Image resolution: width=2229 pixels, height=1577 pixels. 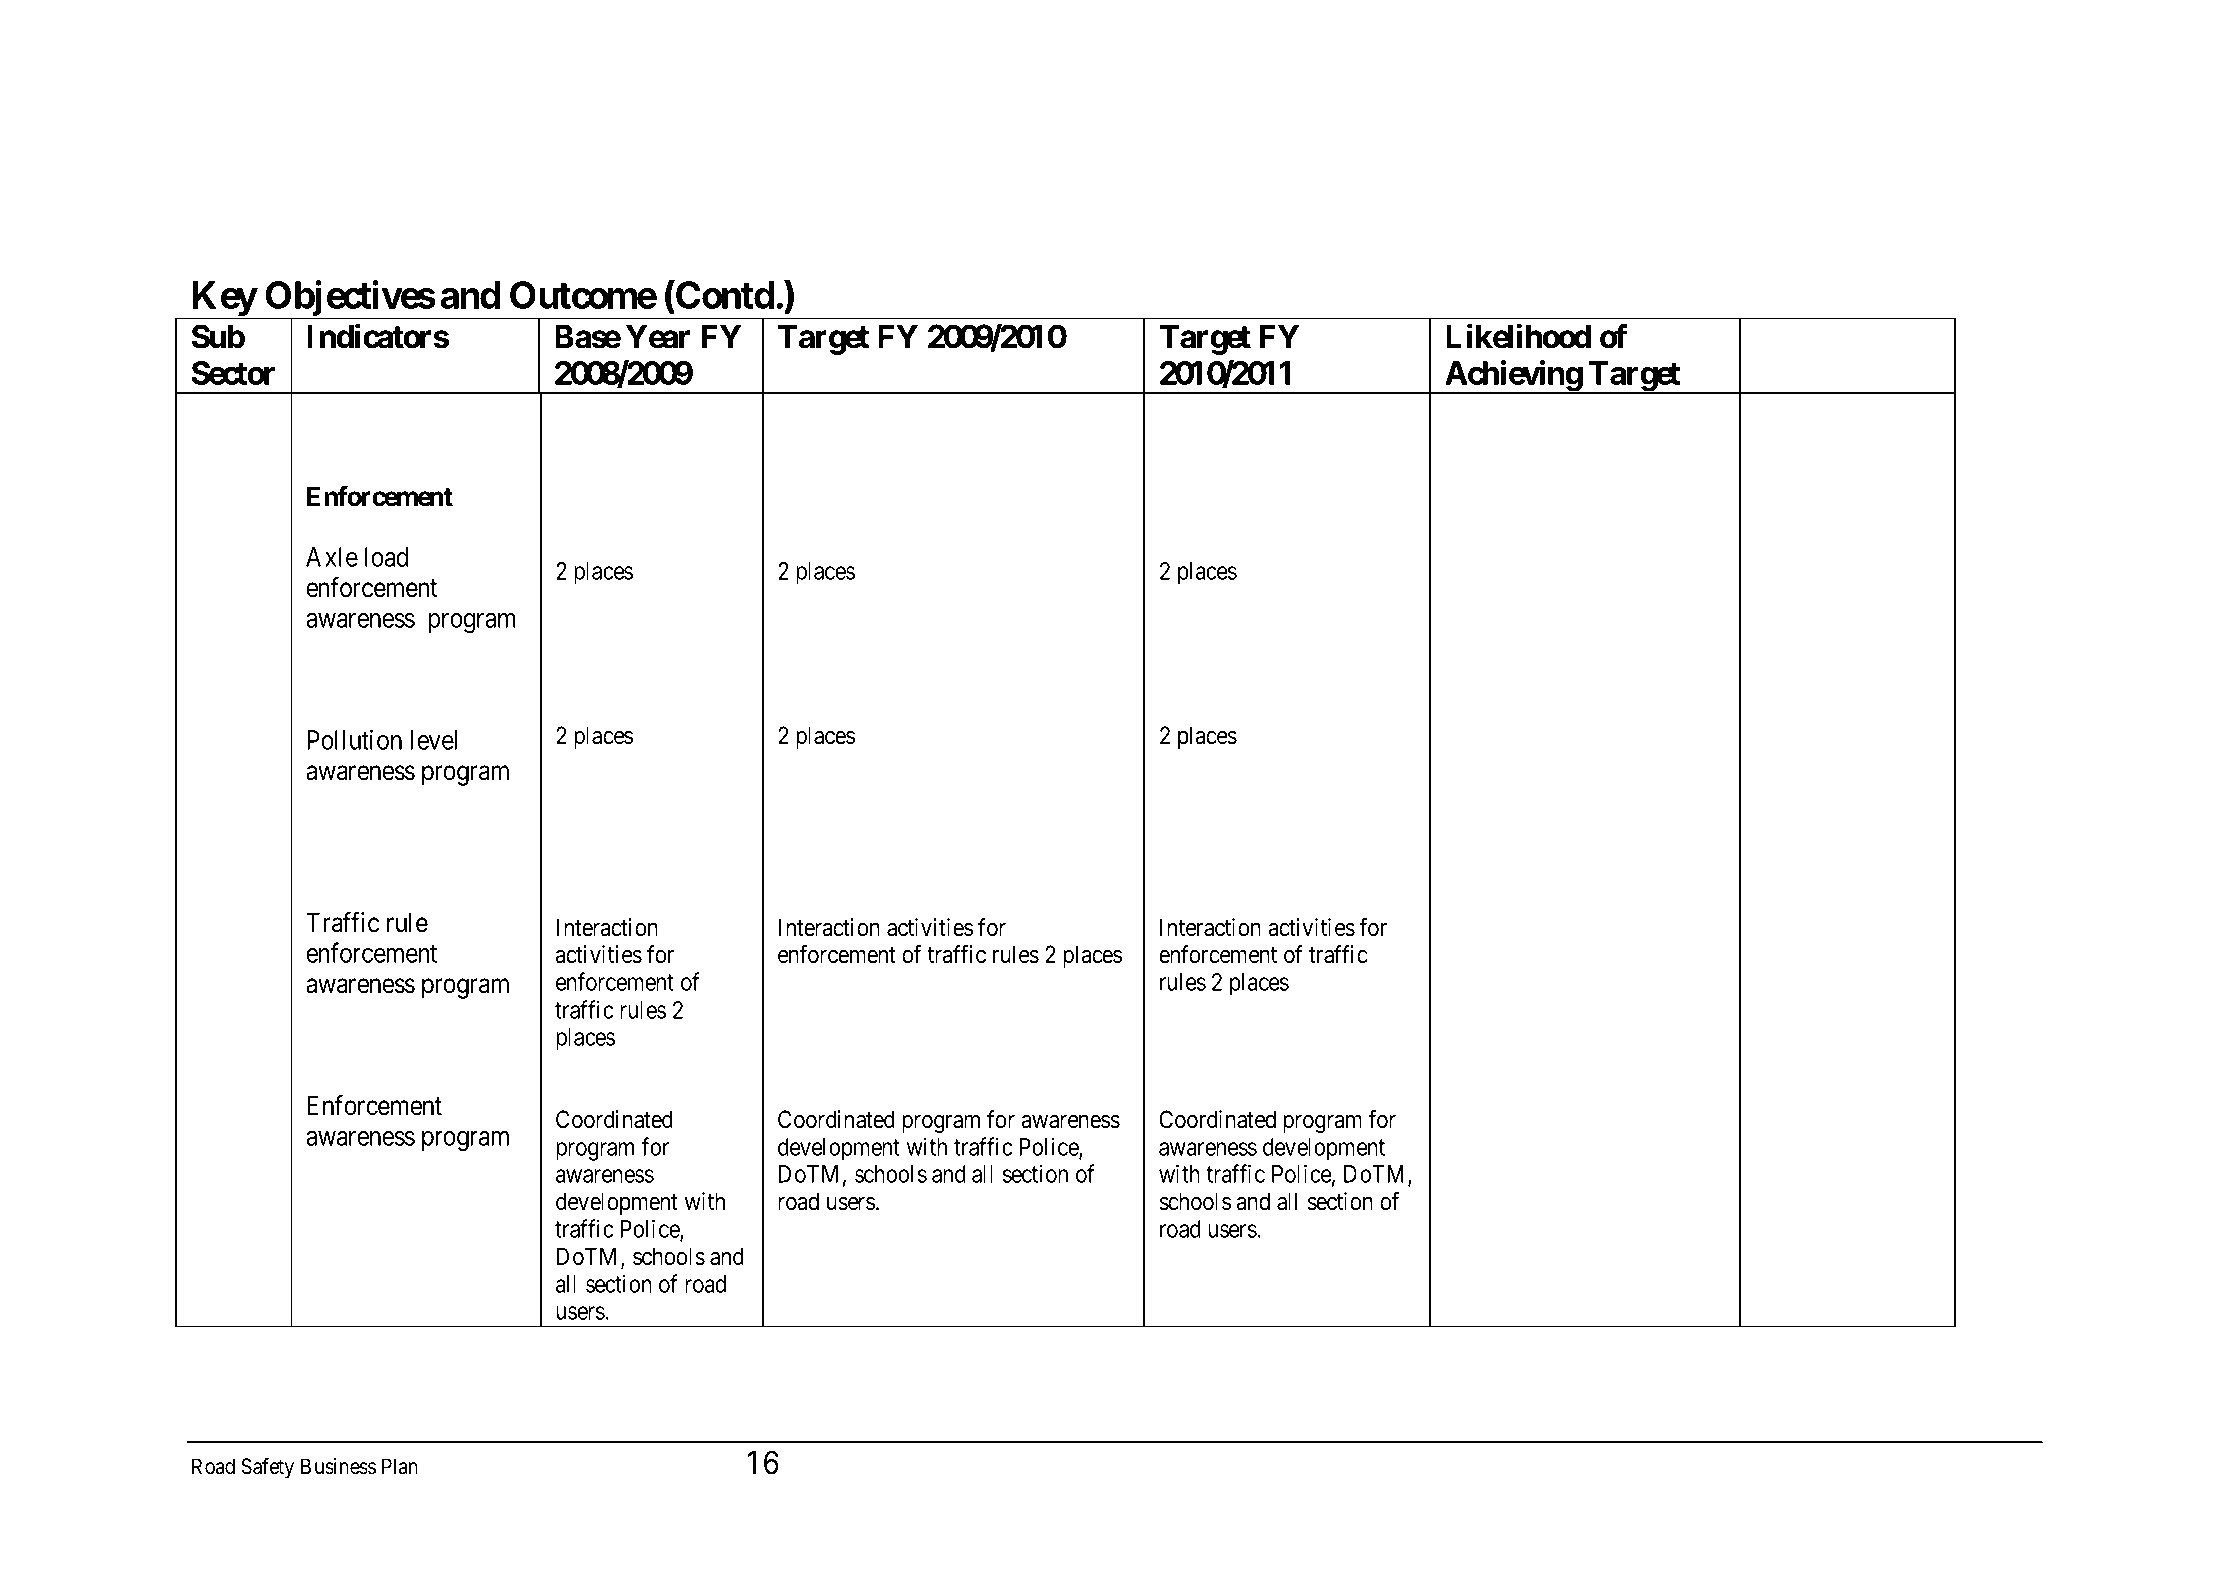 I want to click on Plan, so click(x=400, y=1466).
